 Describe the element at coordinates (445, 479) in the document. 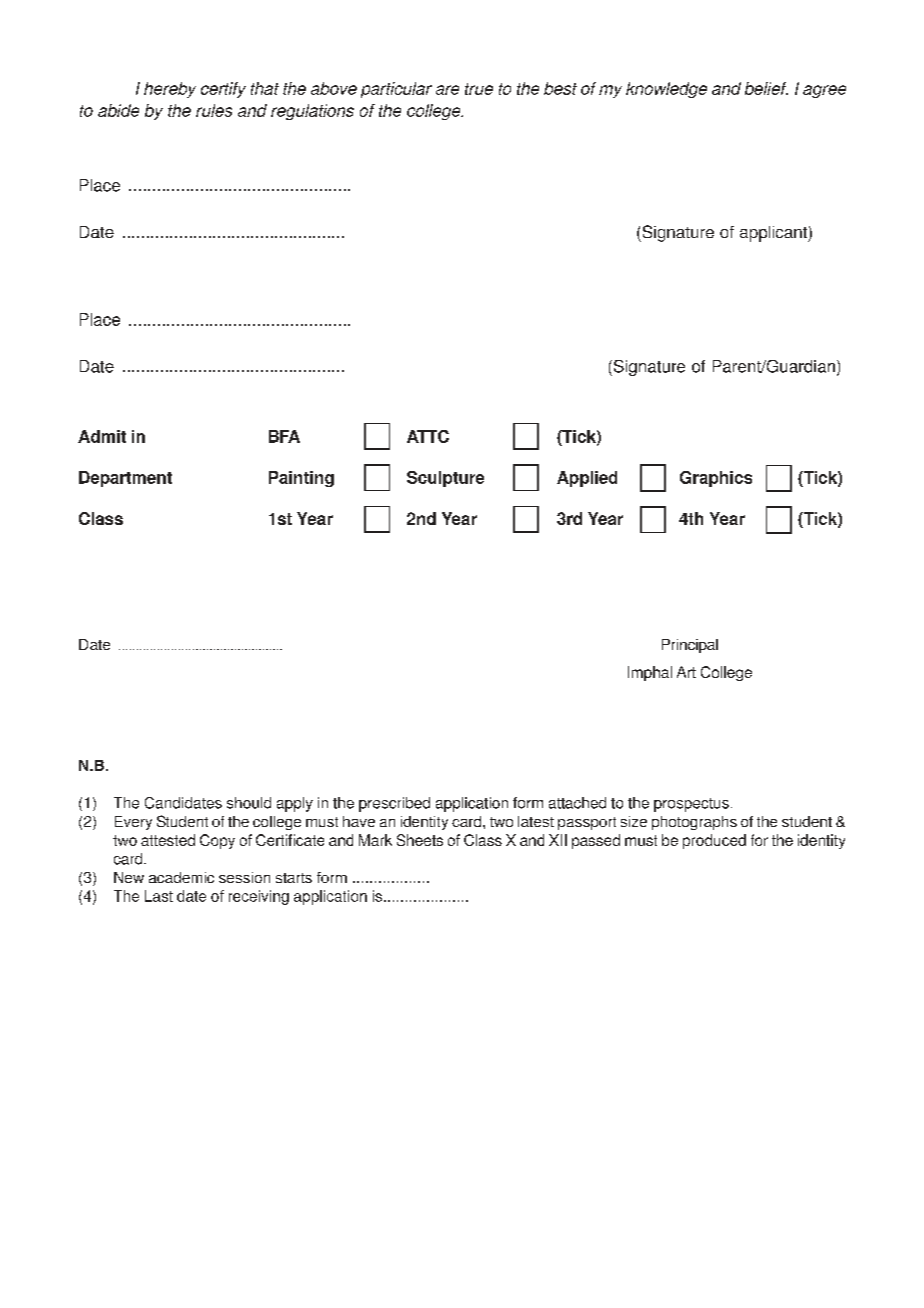

I see `Sculpture` at that location.
